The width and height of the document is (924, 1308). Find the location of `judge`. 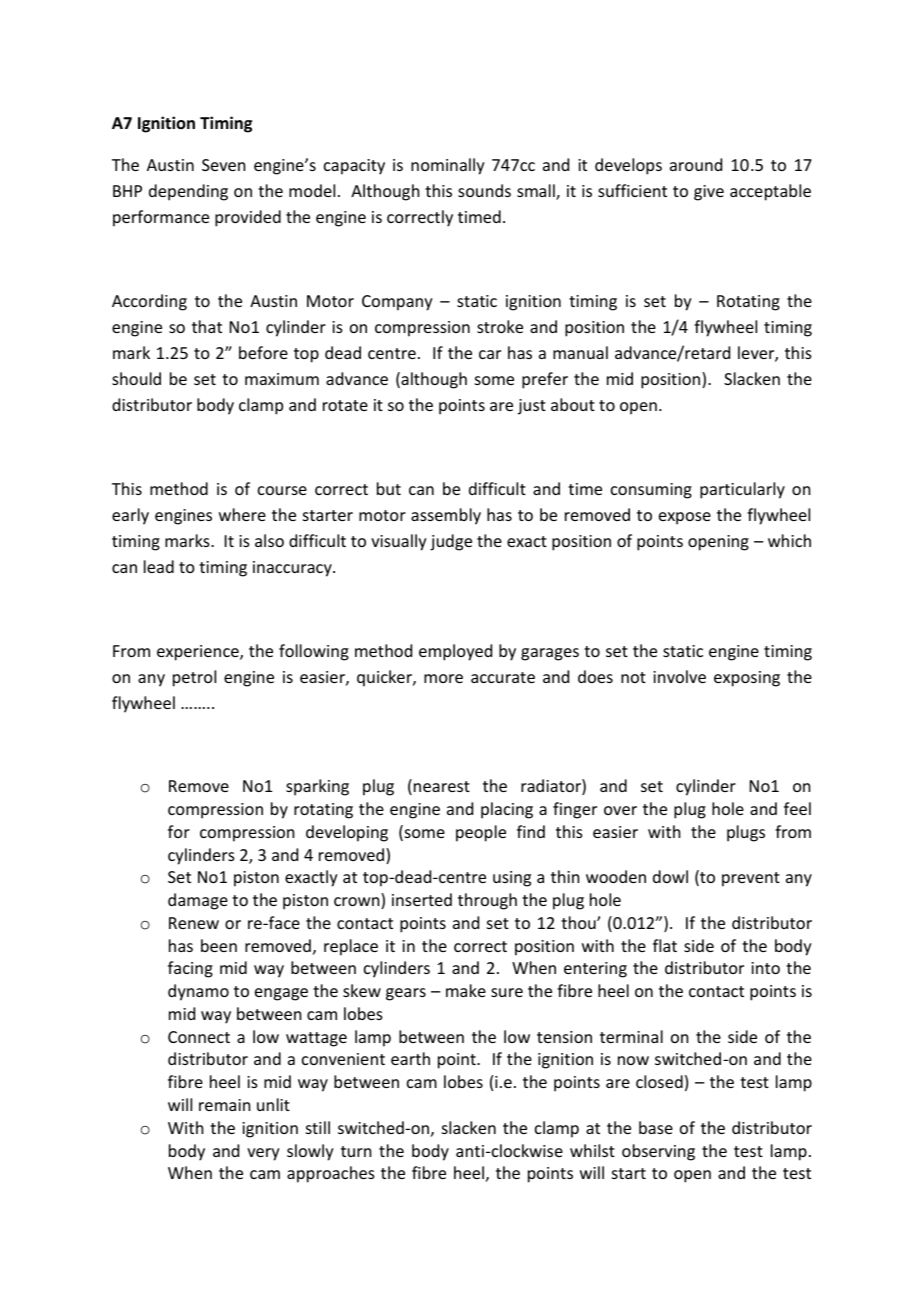

judge is located at coordinates (451, 542).
